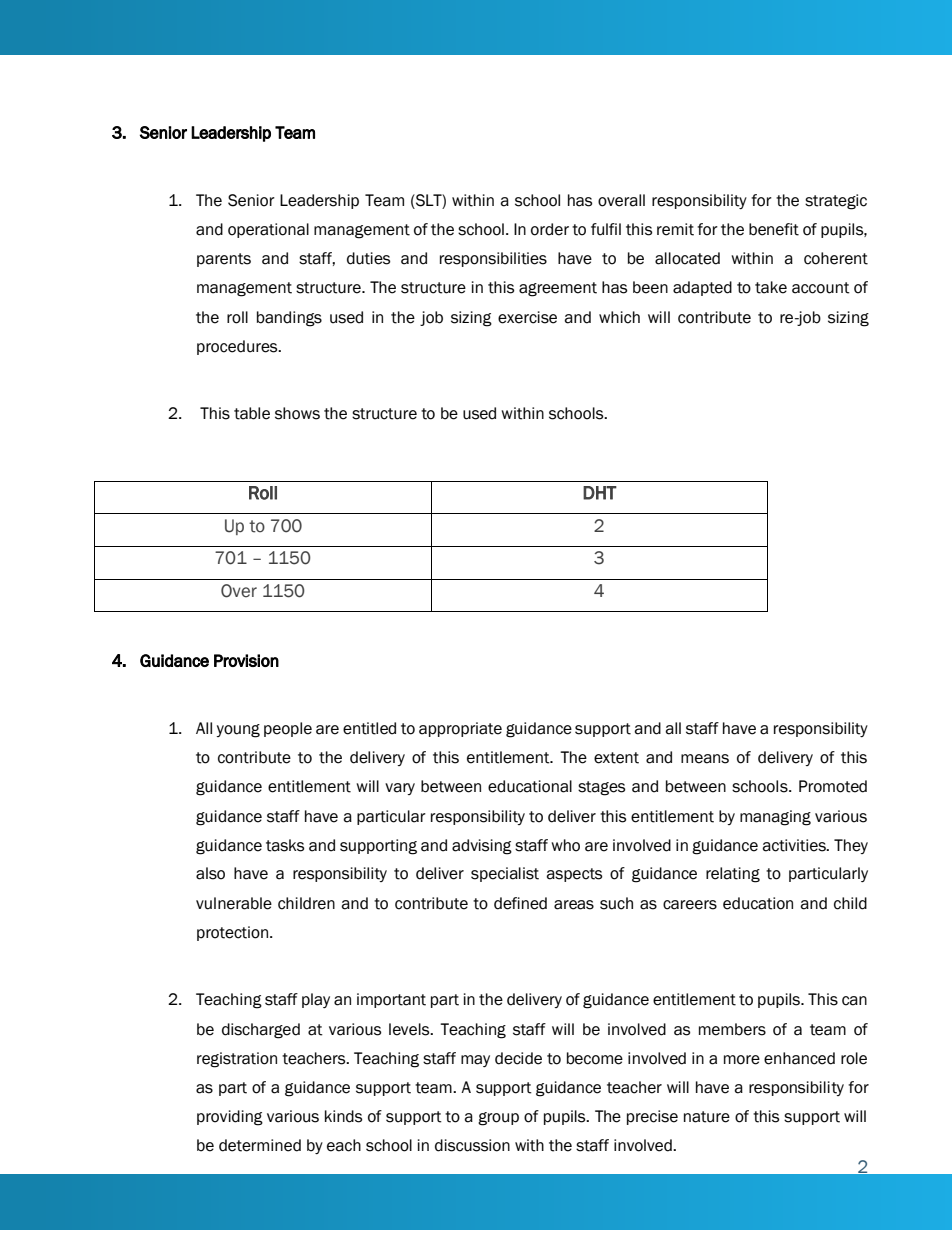  What do you see at coordinates (268, 230) in the screenshot?
I see `operational` at bounding box center [268, 230].
